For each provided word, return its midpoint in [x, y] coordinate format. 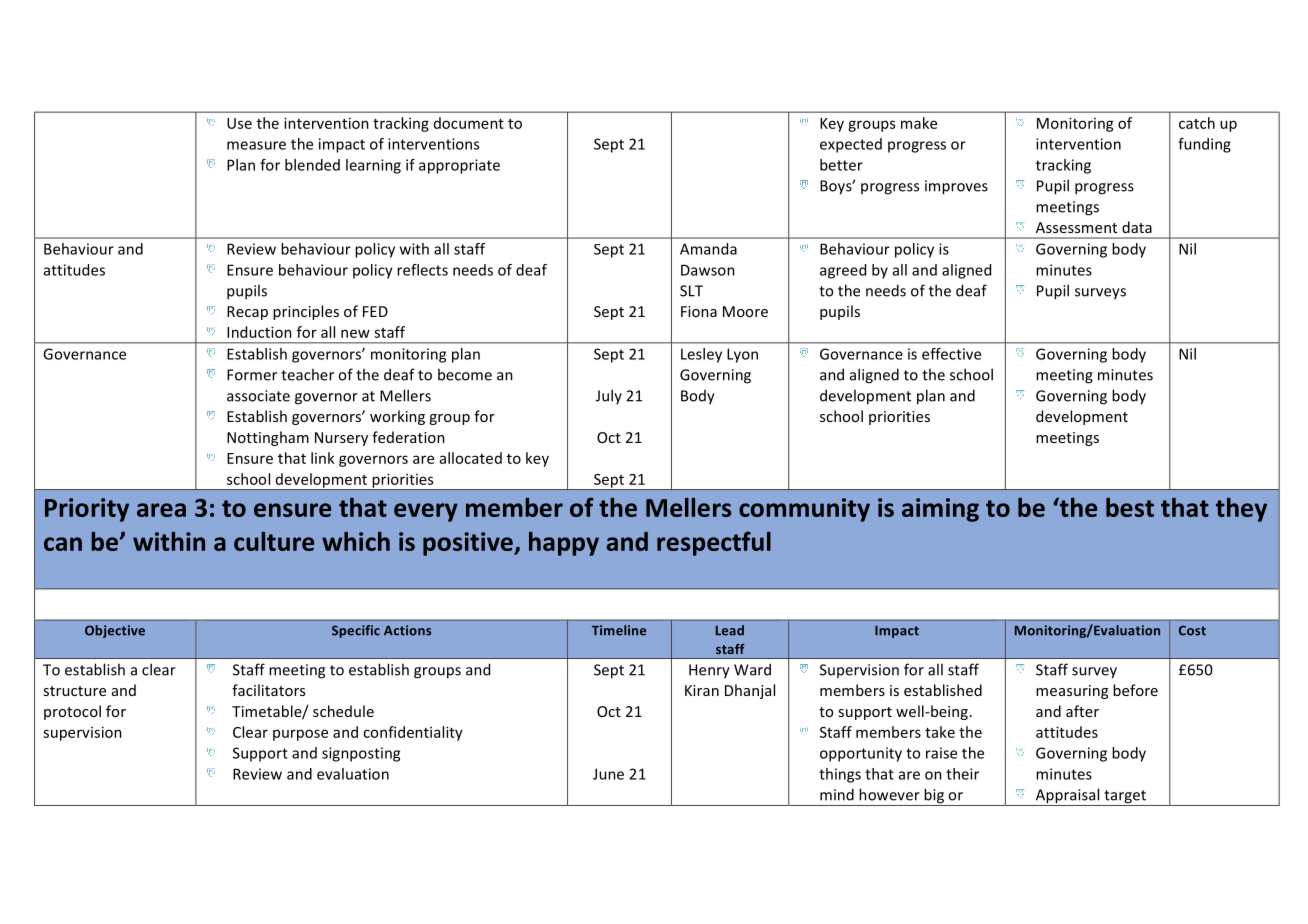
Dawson [708, 270]
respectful [714, 543]
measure [256, 145]
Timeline [619, 630]
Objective [115, 631]
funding [1204, 145]
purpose [300, 735]
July [609, 396]
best [1130, 507]
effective [951, 354]
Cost [1192, 630]
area [161, 510]
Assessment [1076, 227]
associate [258, 396]
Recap [247, 313]
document [469, 123]
